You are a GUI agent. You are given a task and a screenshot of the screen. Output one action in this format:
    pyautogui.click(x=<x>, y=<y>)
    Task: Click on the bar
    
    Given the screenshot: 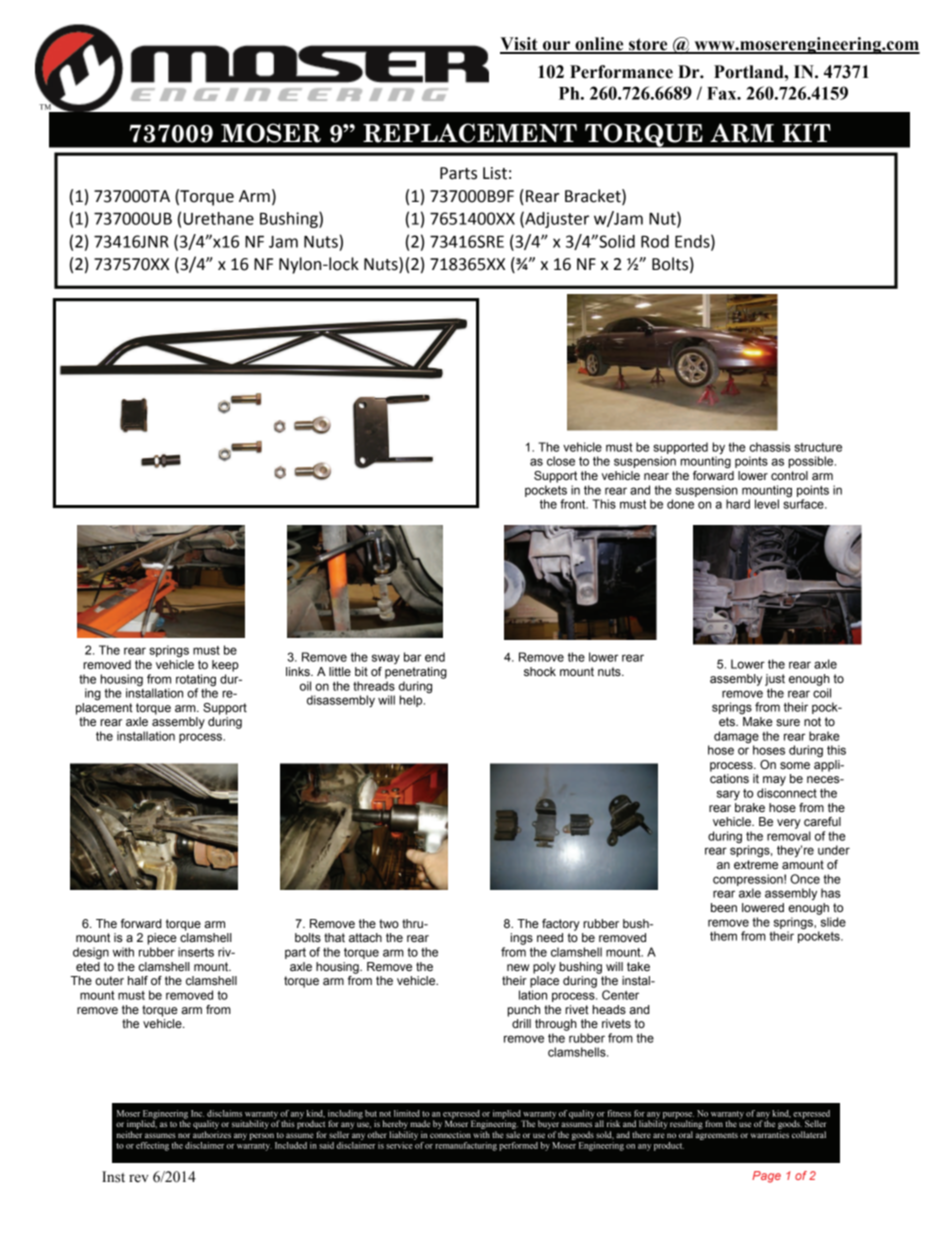 What is the action you would take?
    pyautogui.click(x=412, y=657)
